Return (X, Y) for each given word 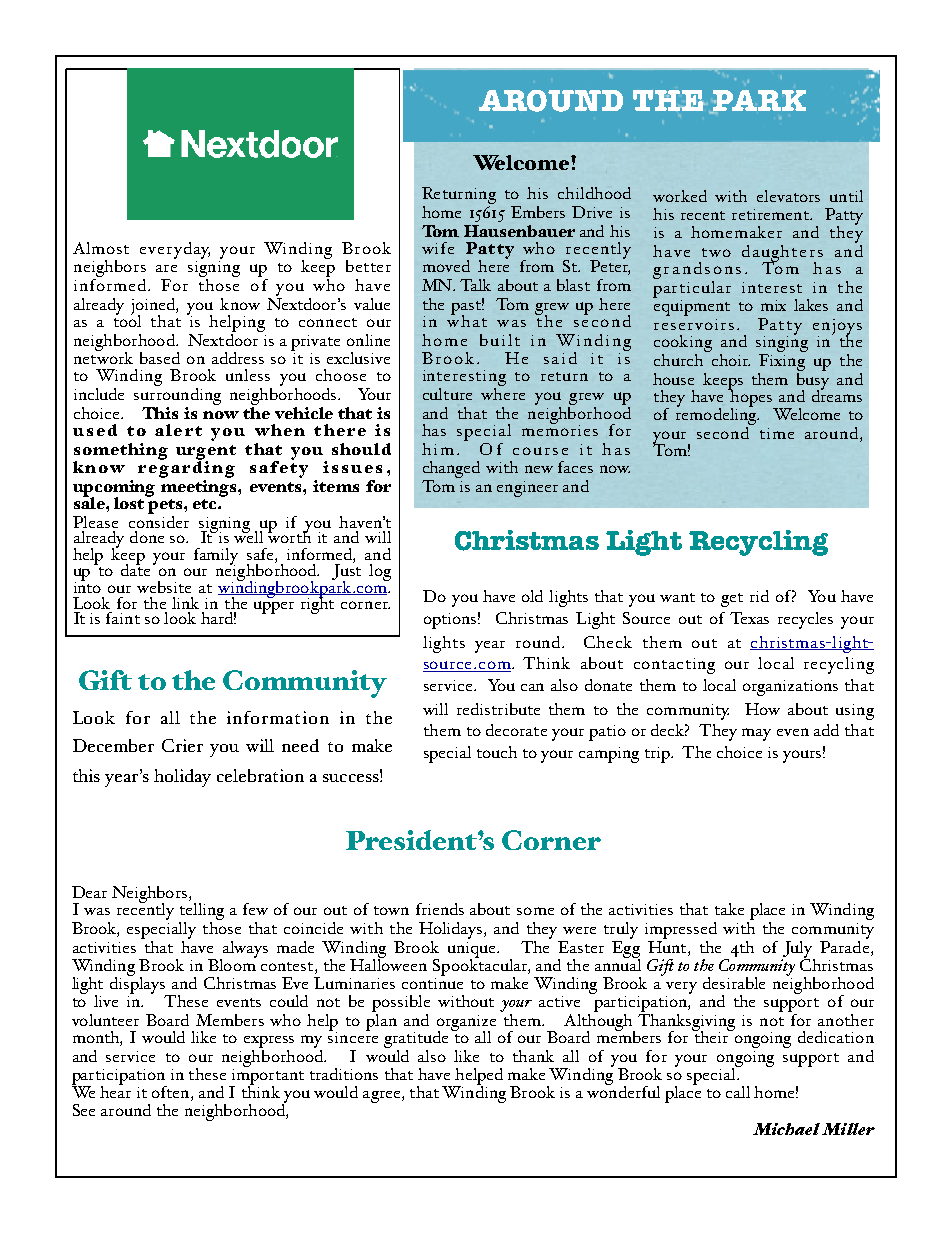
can (532, 687)
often (172, 1092)
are (166, 268)
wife (438, 248)
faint (123, 618)
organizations (790, 688)
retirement (771, 214)
